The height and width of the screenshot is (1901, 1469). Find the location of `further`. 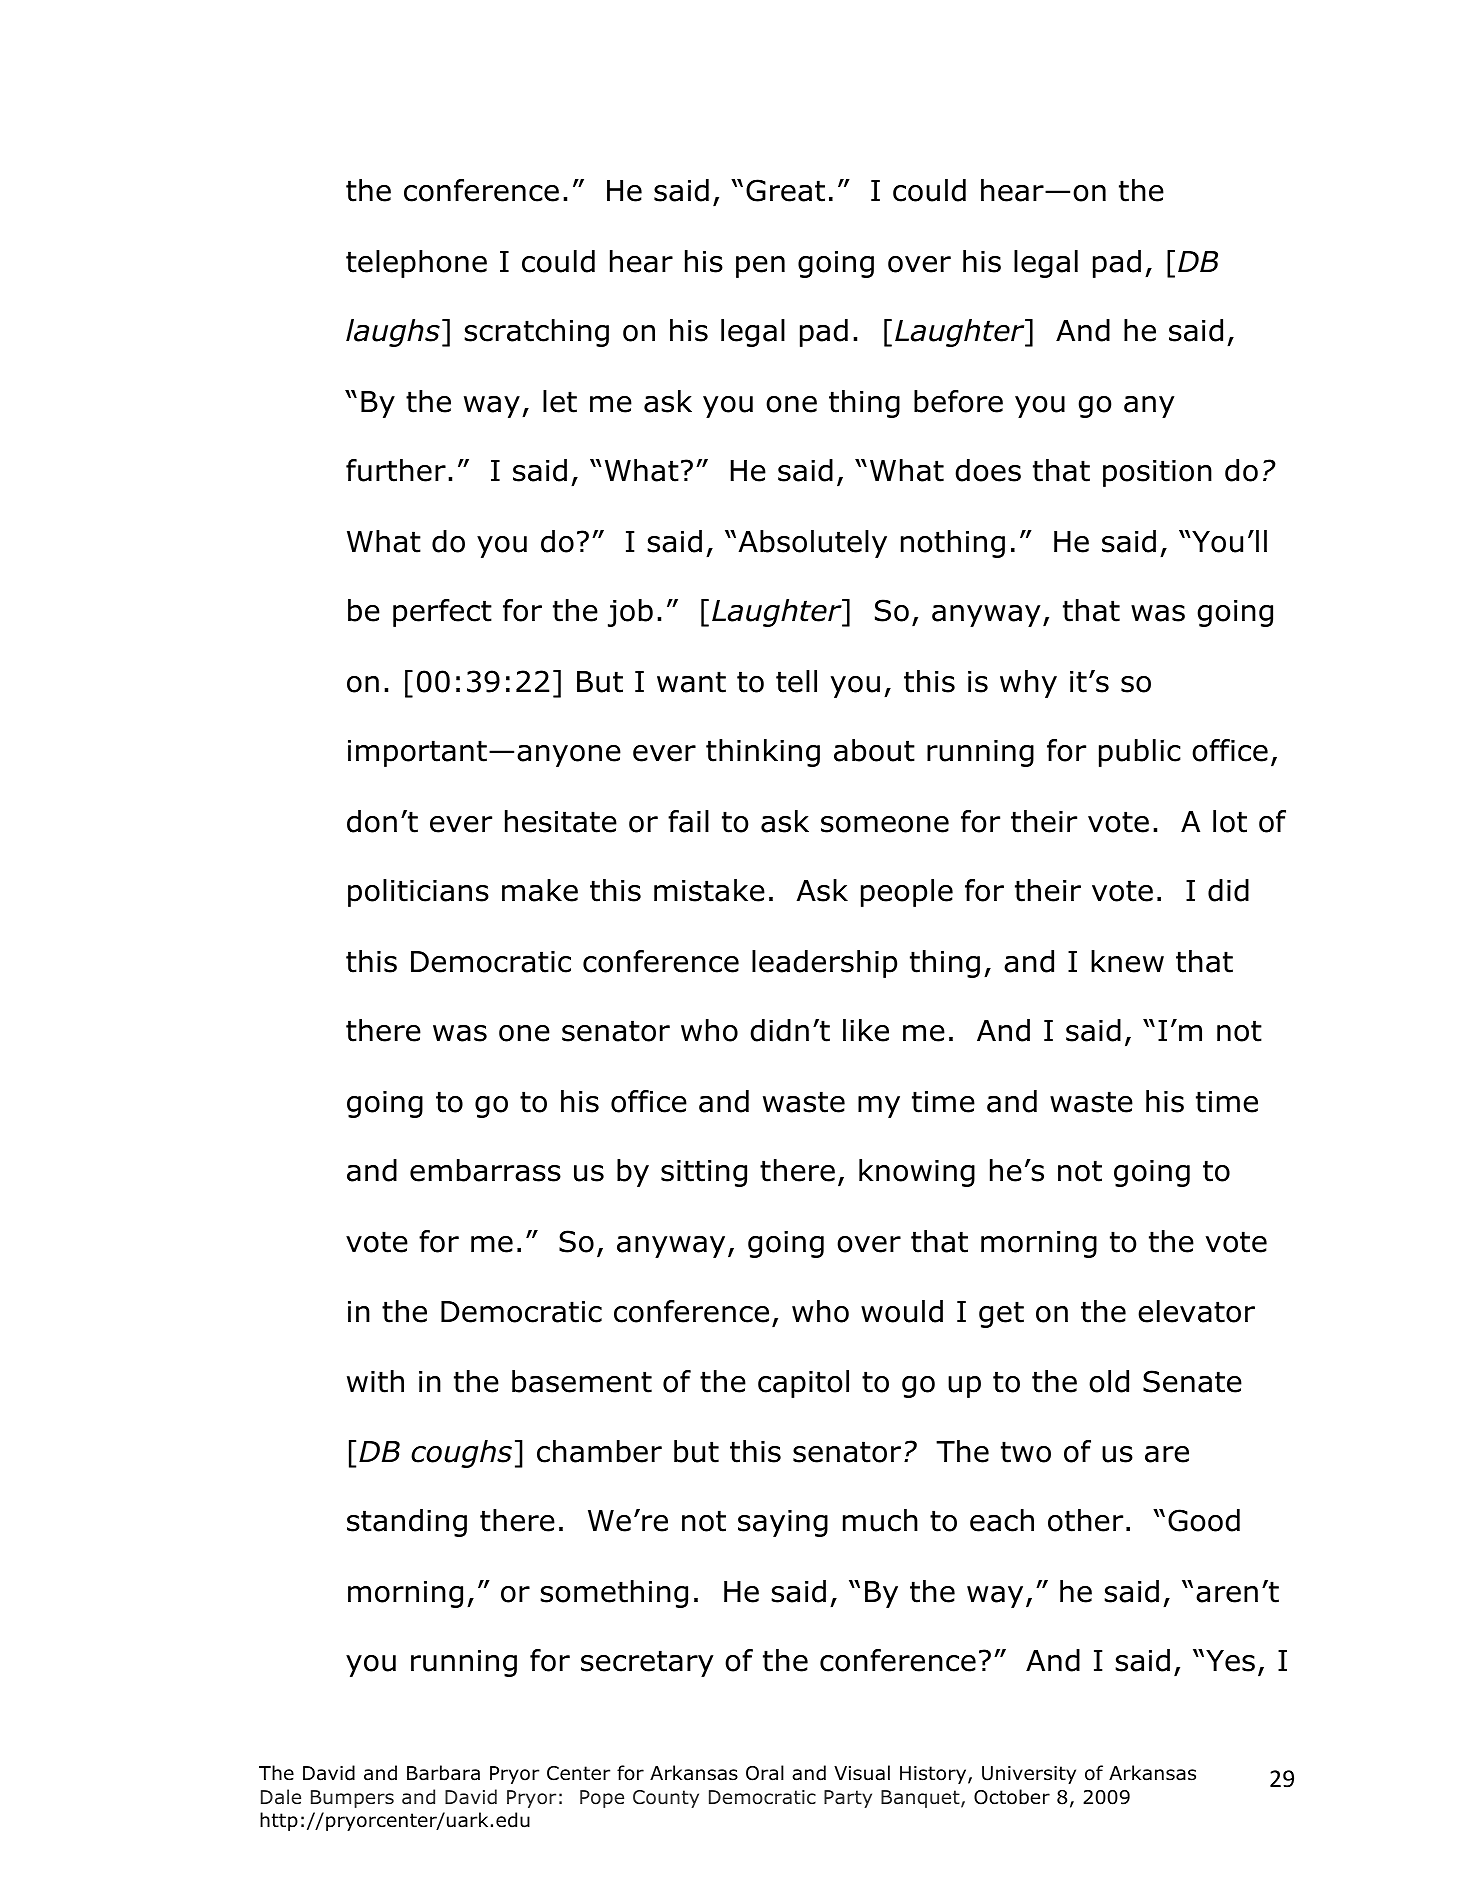

further is located at coordinates (396, 470).
